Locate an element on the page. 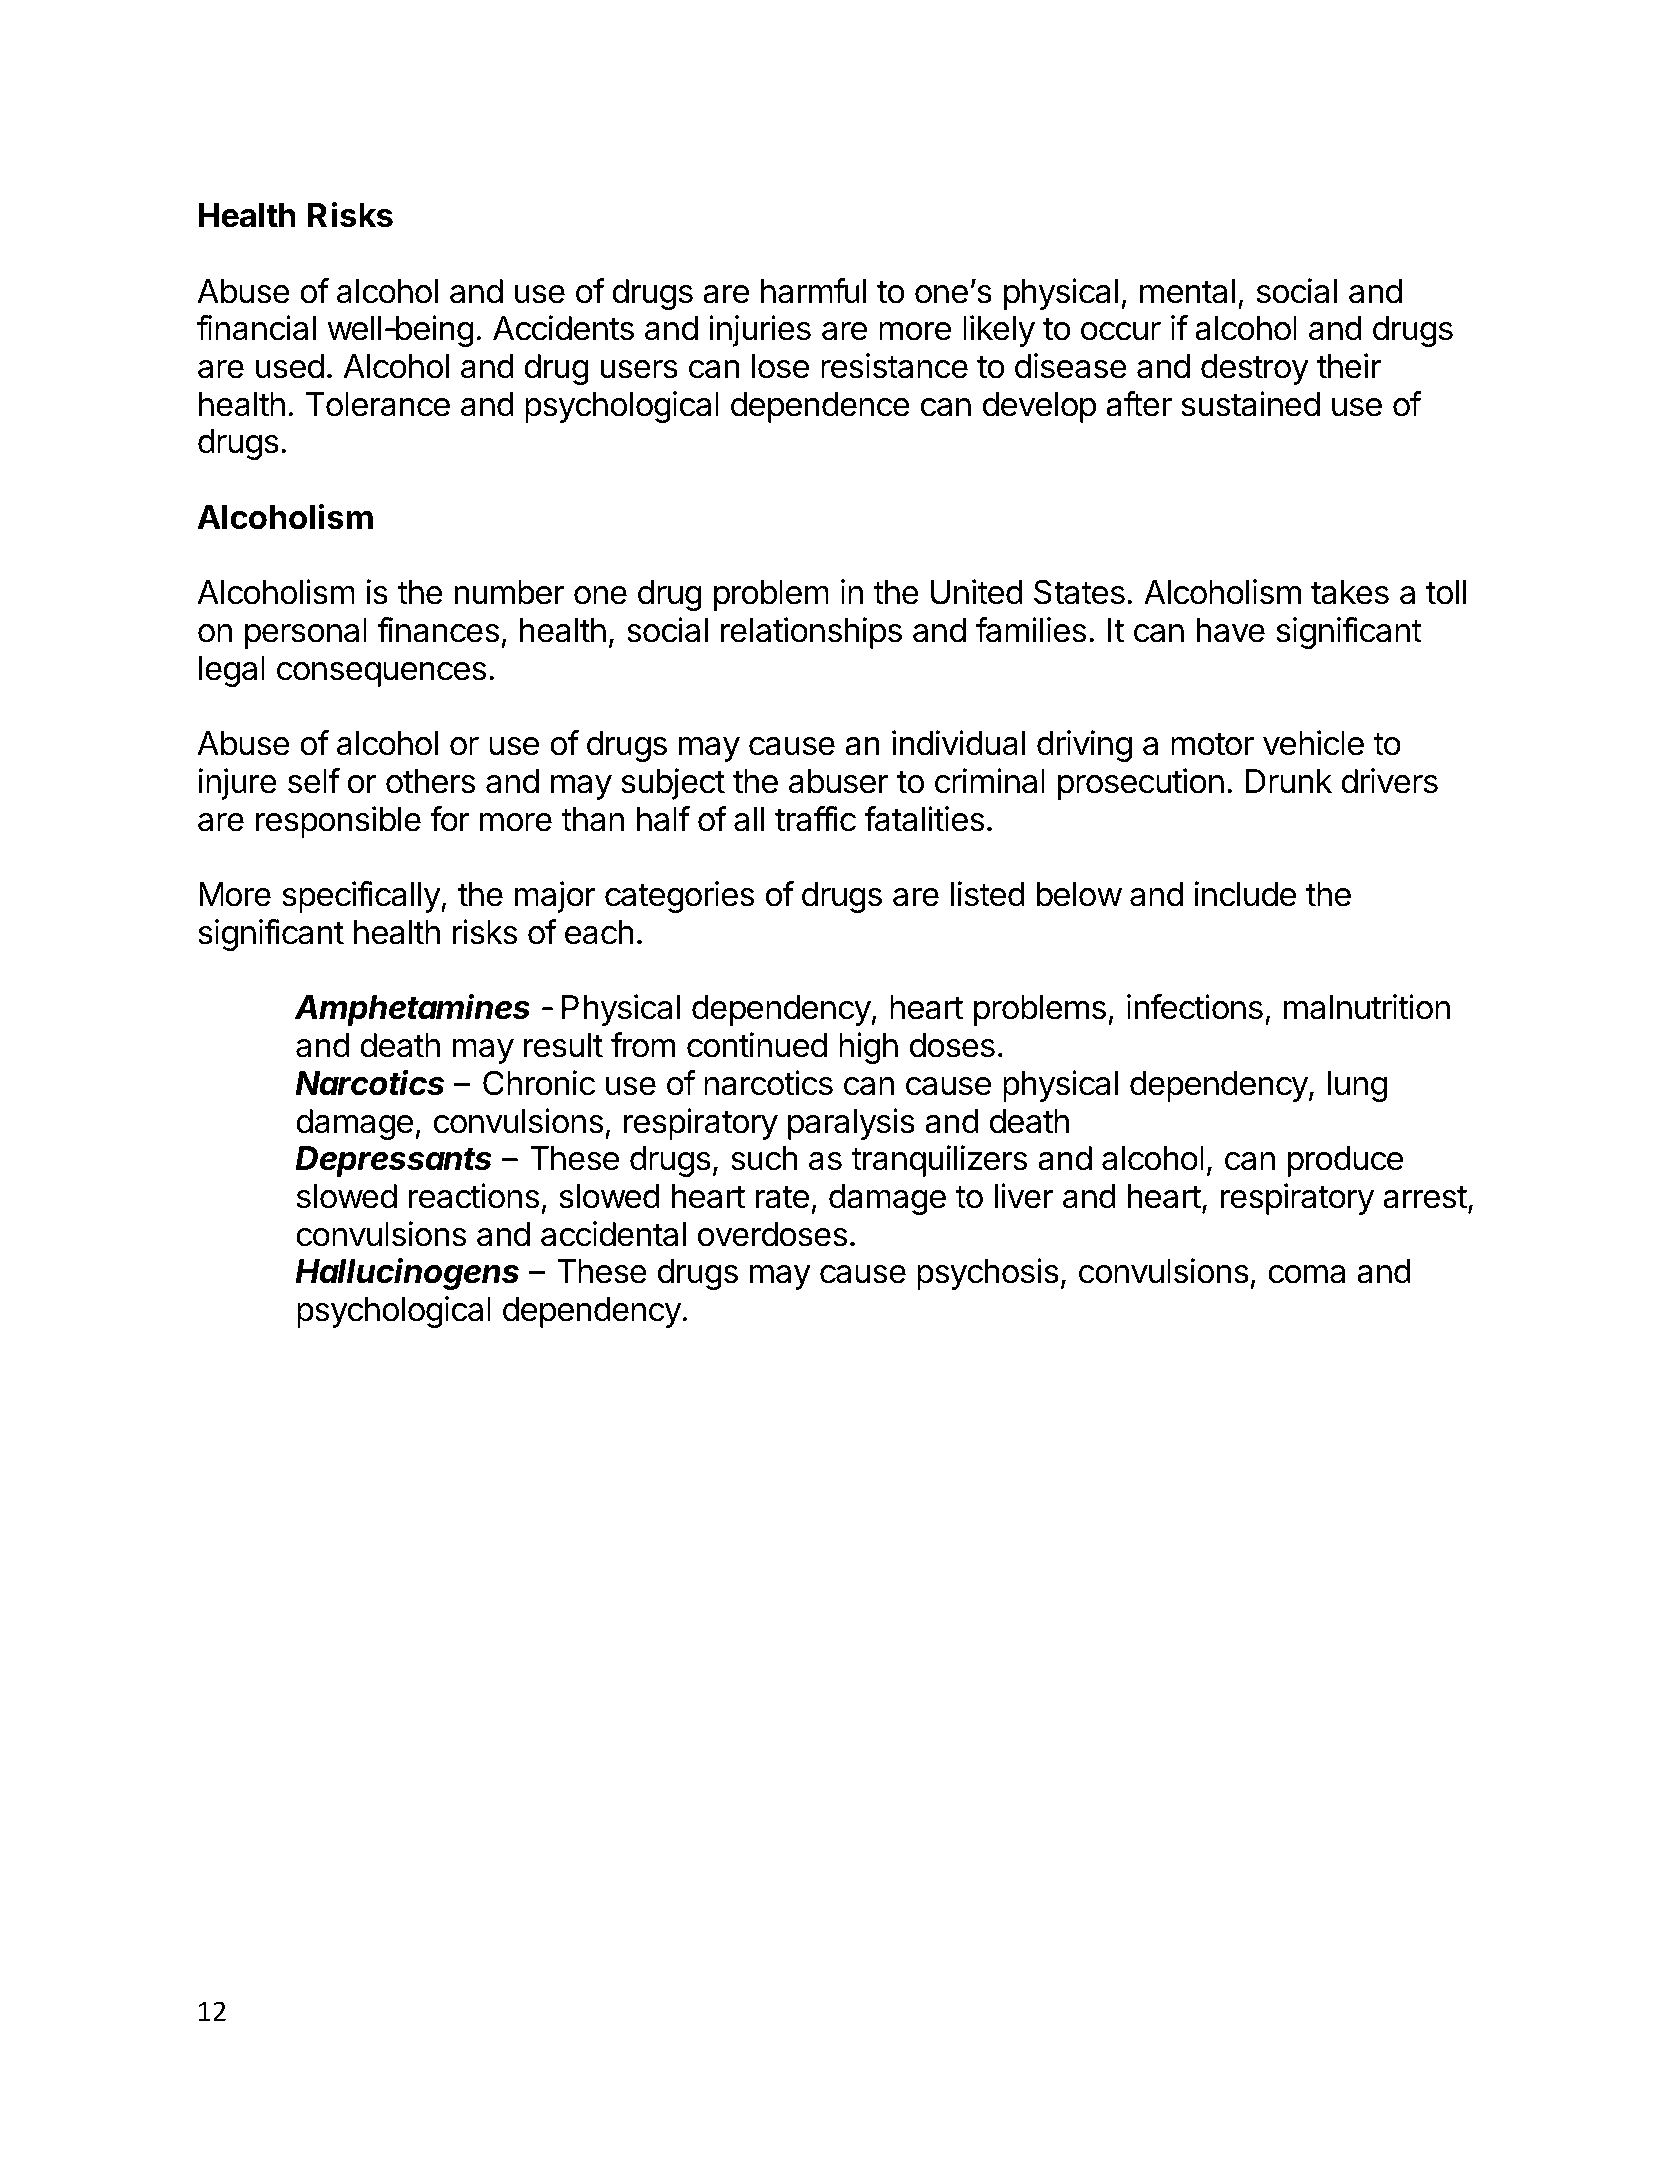  specifically is located at coordinates (362, 897).
